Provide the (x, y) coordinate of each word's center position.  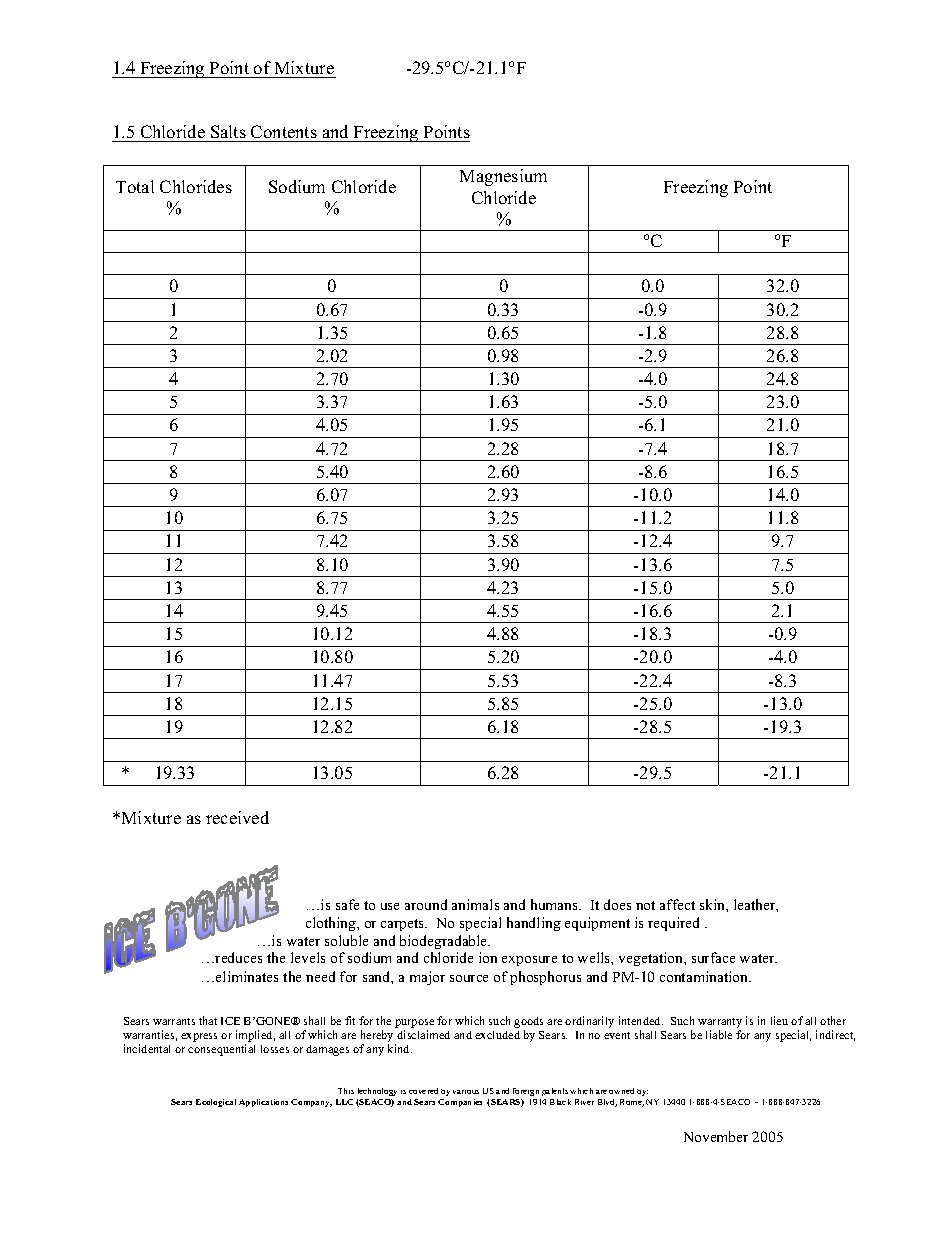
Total (135, 186)
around (426, 904)
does (617, 904)
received (237, 817)
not (645, 905)
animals (475, 904)
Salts (228, 133)
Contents (284, 133)
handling (534, 924)
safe (347, 904)
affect (677, 904)
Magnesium (503, 177)
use (390, 906)
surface (713, 957)
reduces (238, 957)
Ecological (216, 1103)
